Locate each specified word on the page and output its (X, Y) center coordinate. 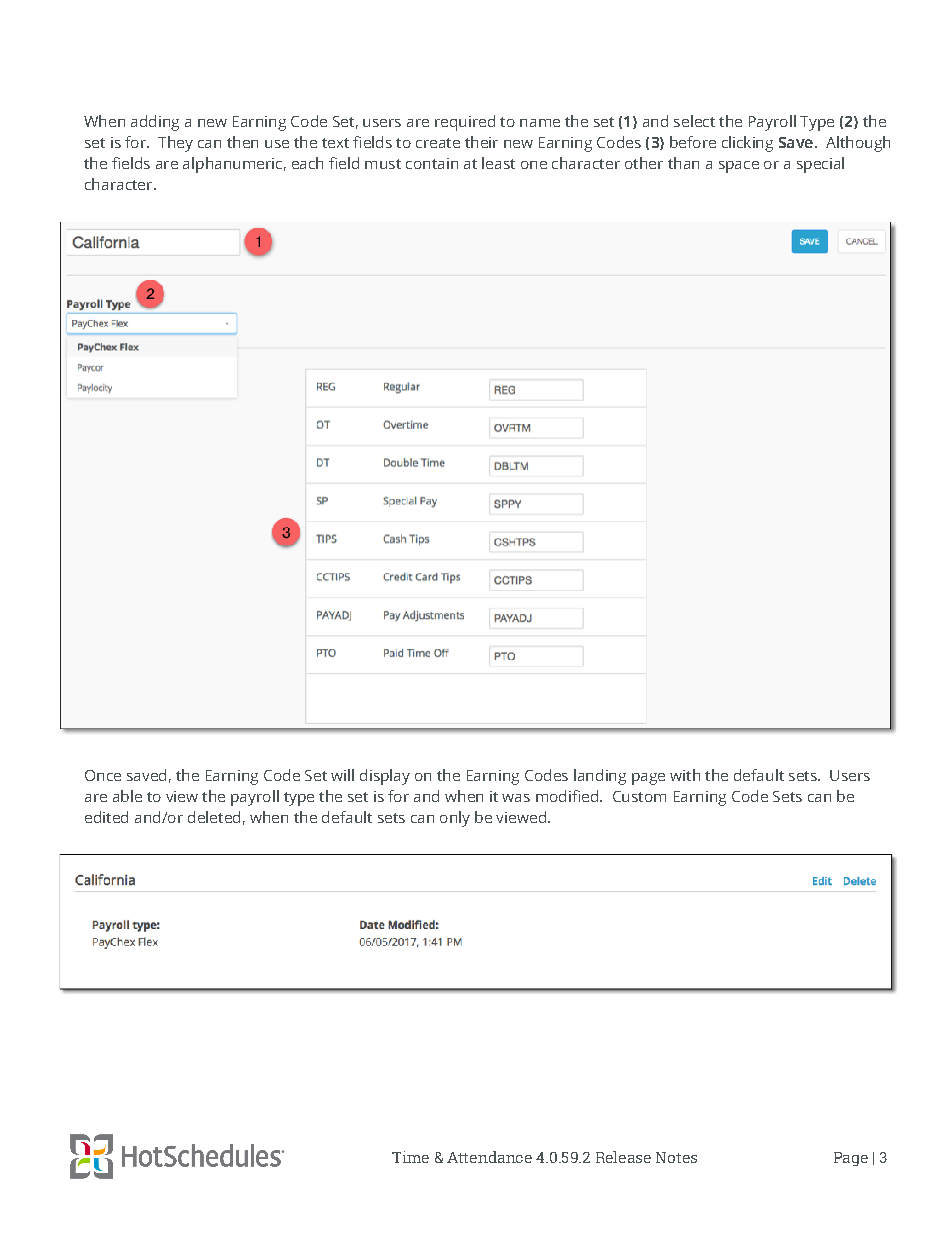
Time (410, 1157)
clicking (747, 144)
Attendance (489, 1157)
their (481, 142)
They (175, 144)
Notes (676, 1157)
